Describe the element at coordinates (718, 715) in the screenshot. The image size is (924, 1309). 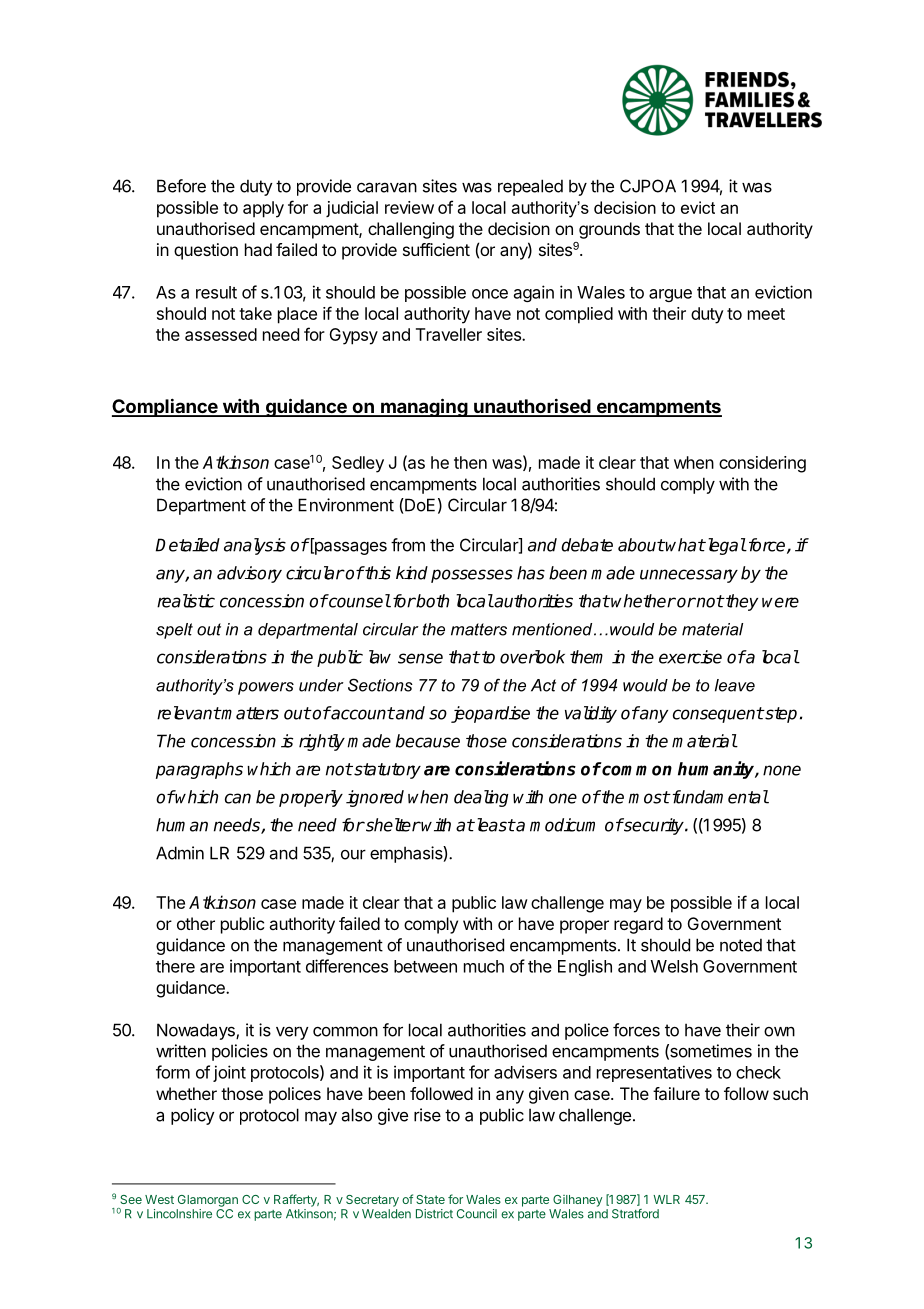
I see `consequent` at that location.
